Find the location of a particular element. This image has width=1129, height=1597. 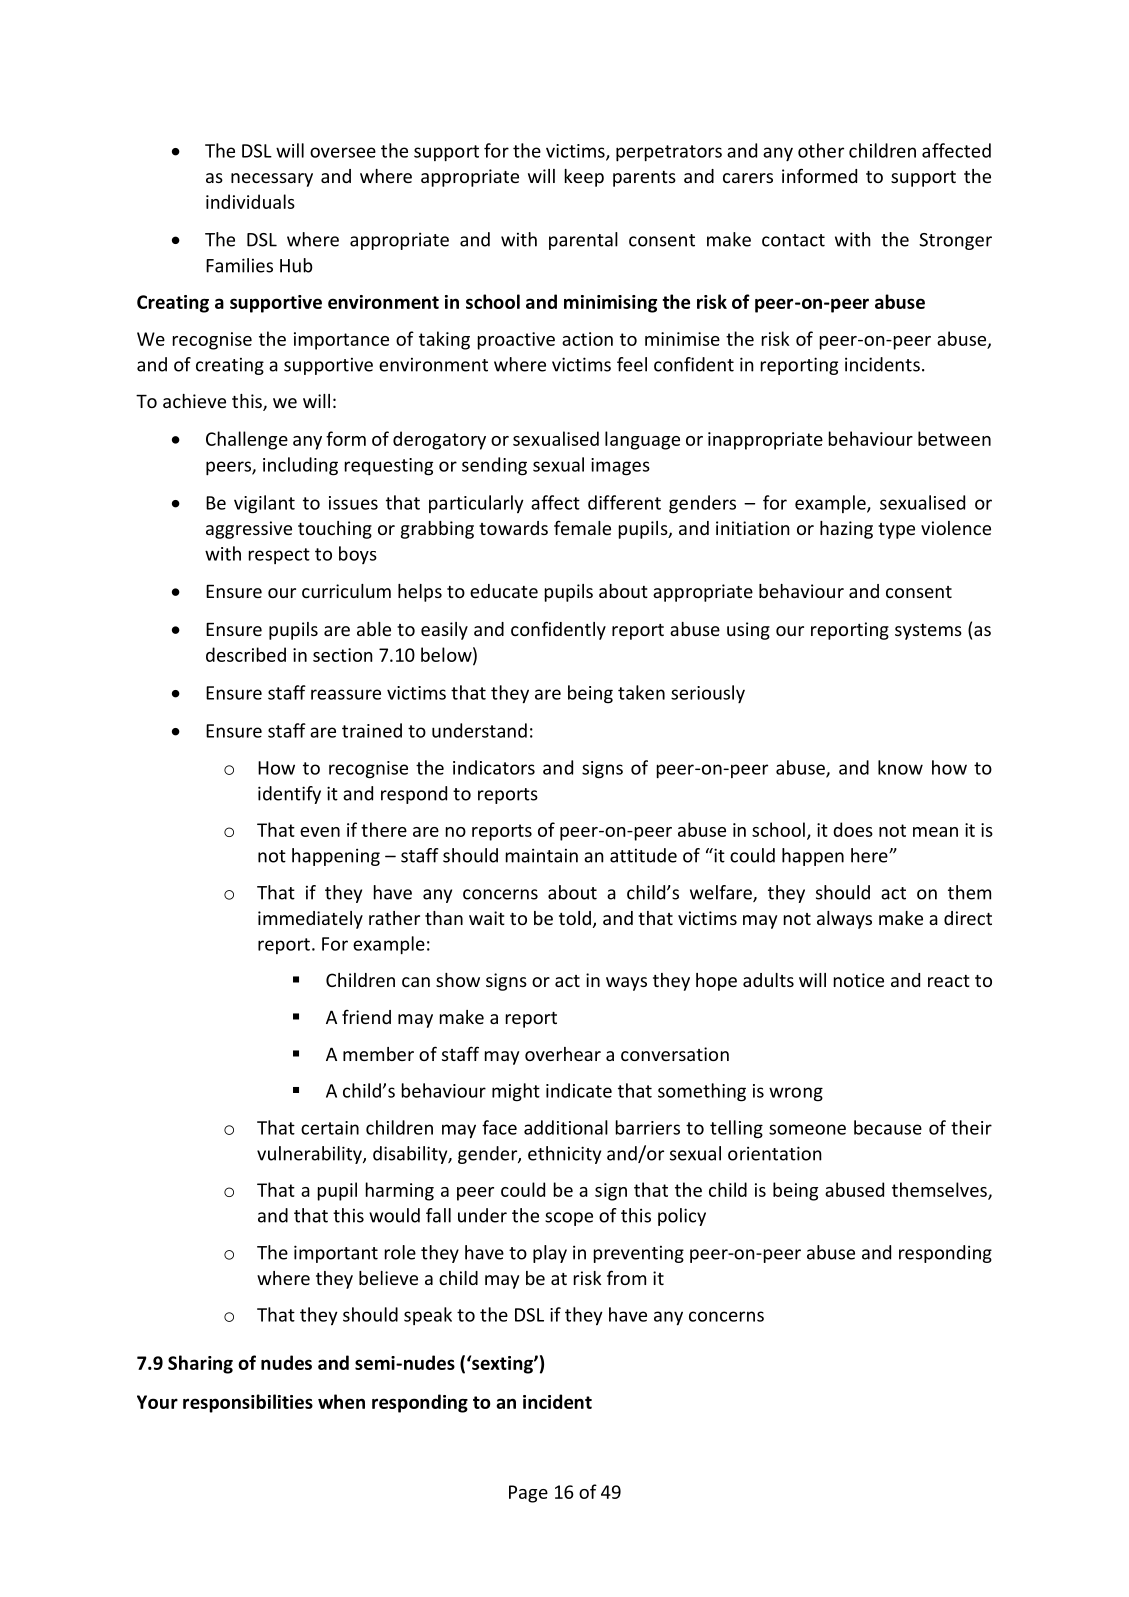

educate is located at coordinates (504, 591).
